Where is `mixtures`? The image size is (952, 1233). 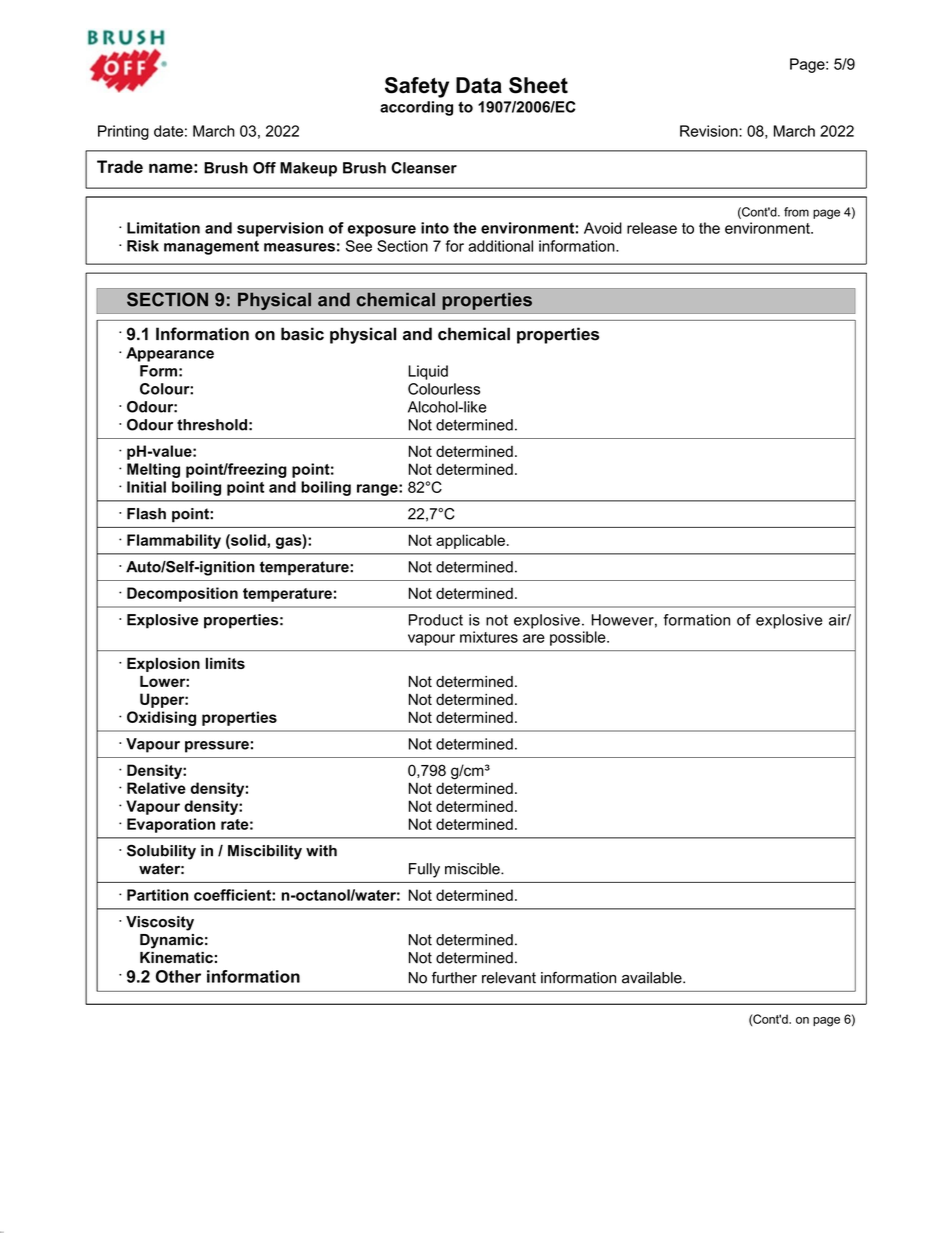 mixtures is located at coordinates (489, 637).
